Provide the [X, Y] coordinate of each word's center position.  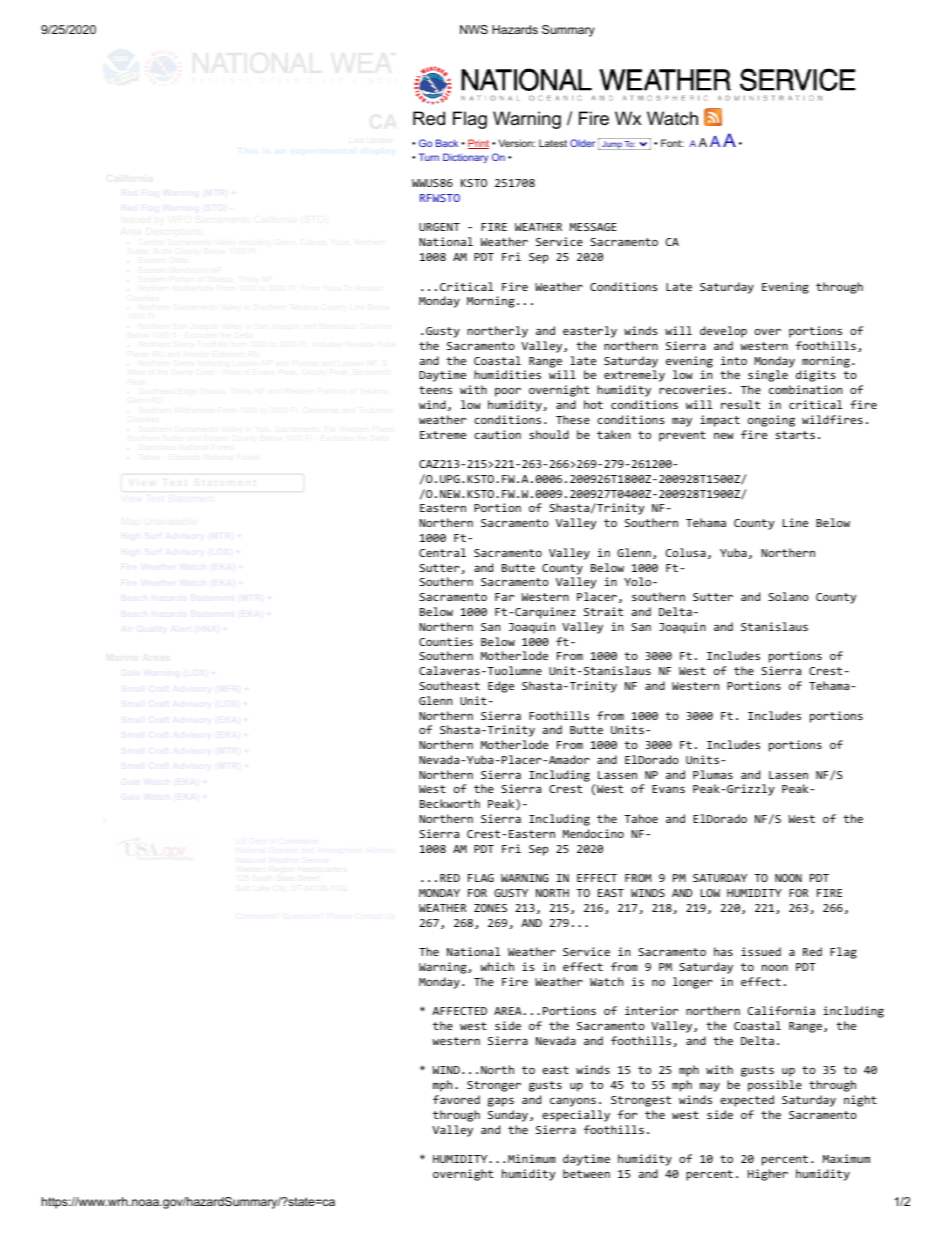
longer [693, 983]
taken [613, 434]
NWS [474, 29]
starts [795, 435]
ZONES [490, 908]
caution [497, 434]
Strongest [641, 1101]
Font [672, 143]
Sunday [508, 1116]
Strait [603, 611]
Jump [612, 145]
